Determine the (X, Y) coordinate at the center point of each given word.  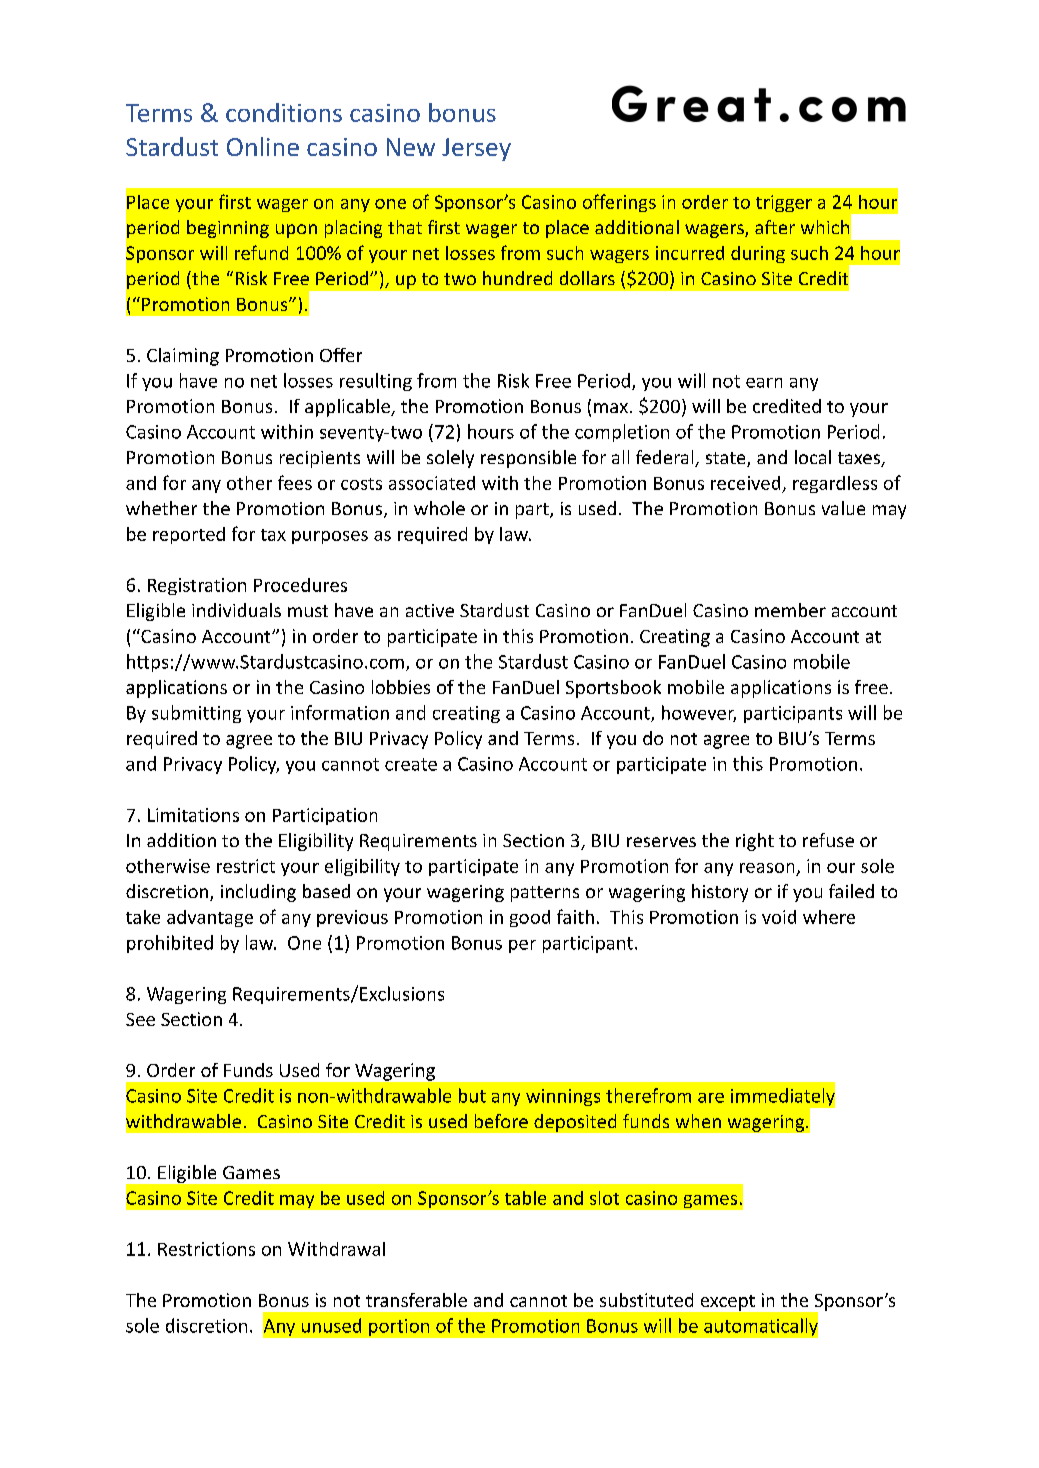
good (530, 918)
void (779, 917)
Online (263, 146)
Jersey (476, 149)
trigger (784, 203)
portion (399, 1327)
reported (189, 535)
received (745, 483)
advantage (210, 918)
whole (439, 508)
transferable (416, 1300)
